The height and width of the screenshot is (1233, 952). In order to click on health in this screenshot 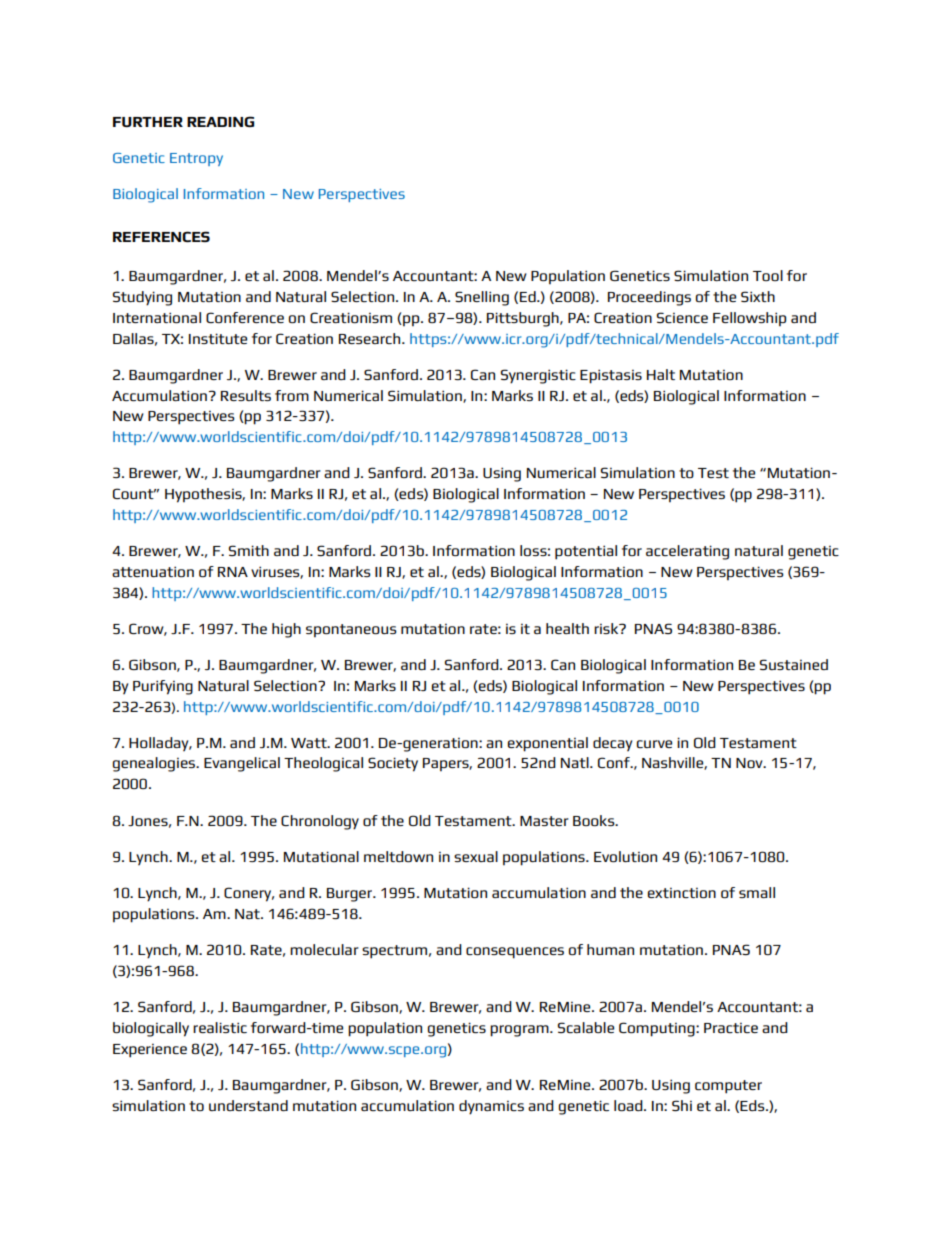, I will do `click(567, 628)`.
